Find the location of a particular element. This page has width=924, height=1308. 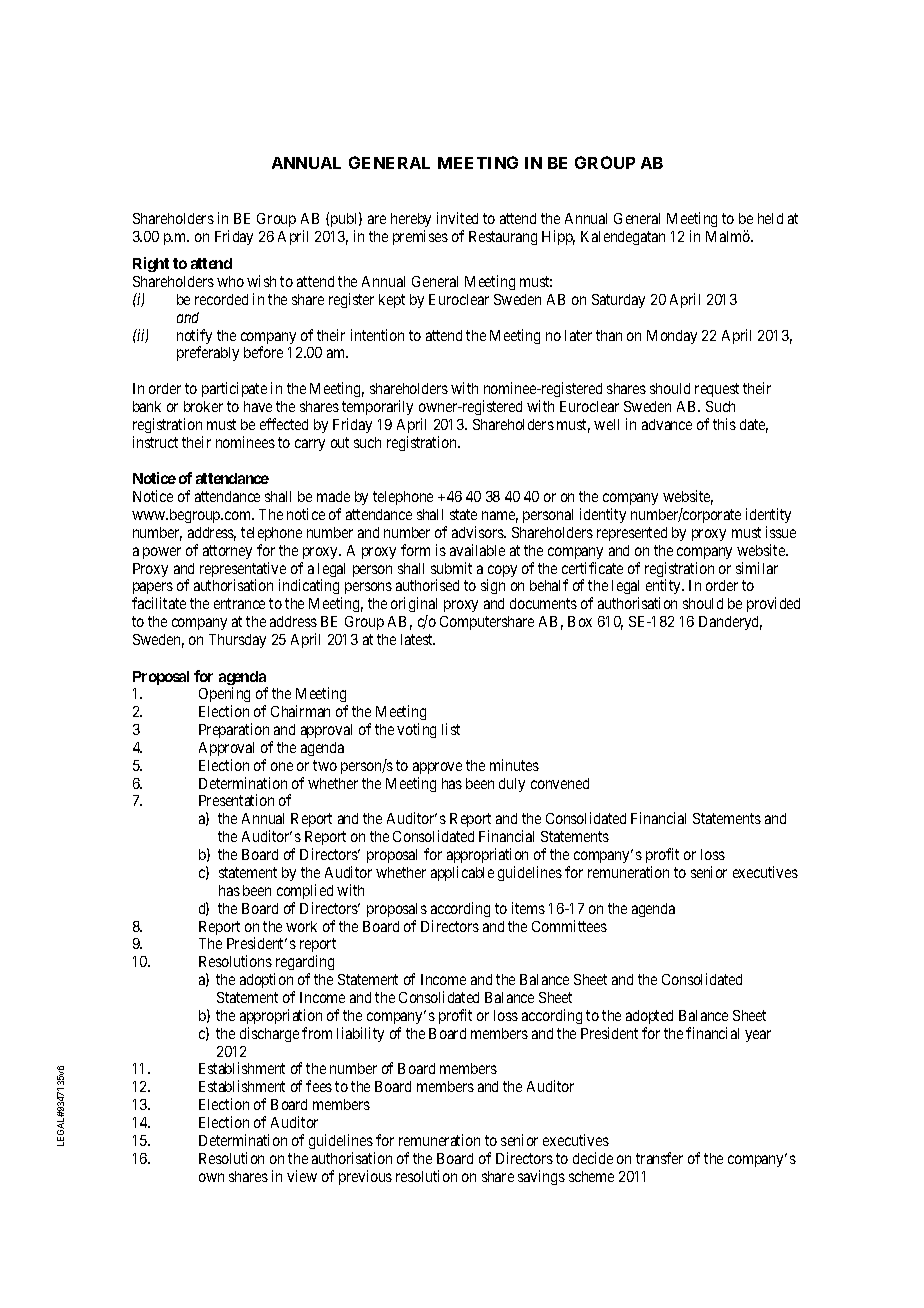

savings is located at coordinates (541, 1177).
